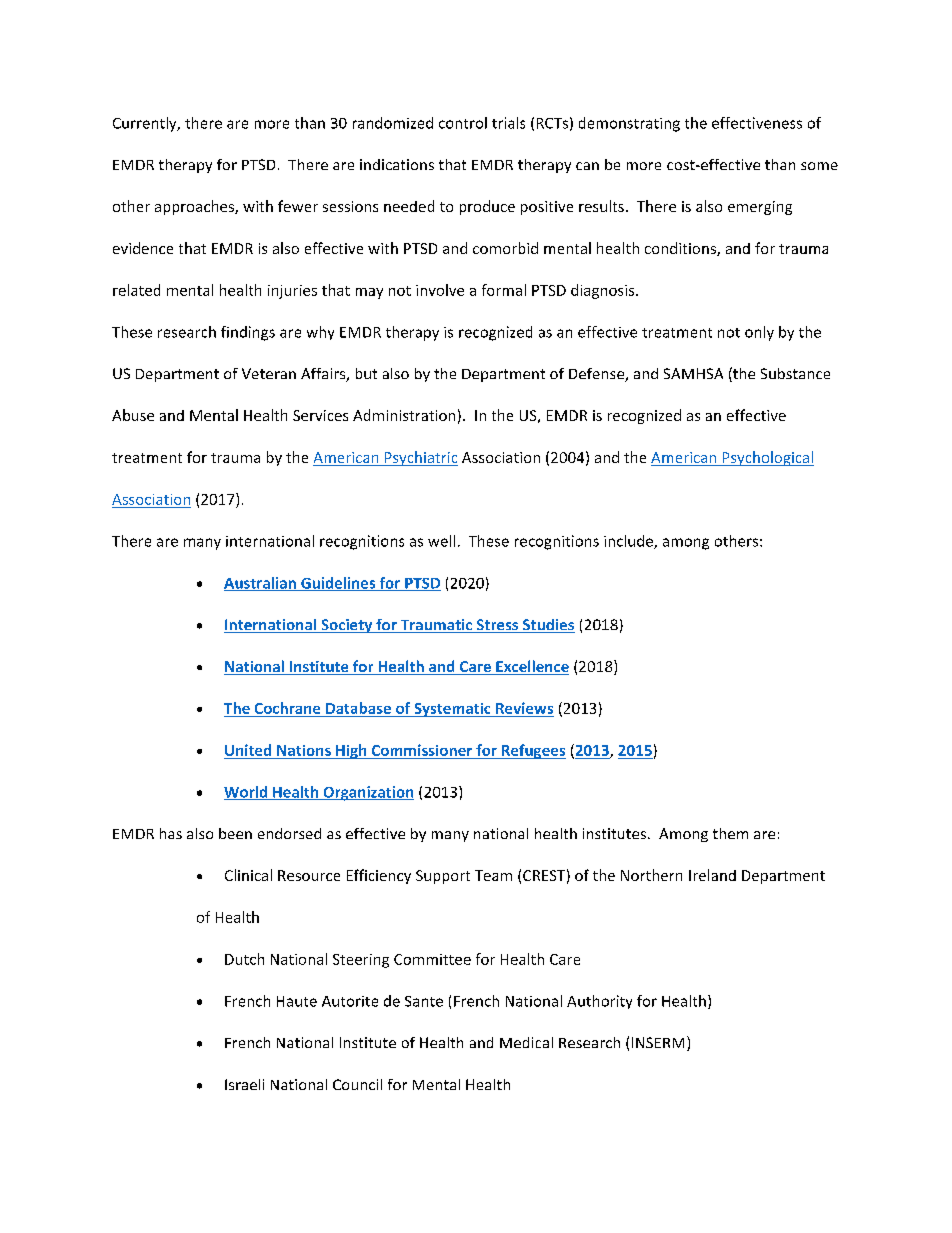 This page has width=952, height=1233. What do you see at coordinates (760, 208) in the page?
I see `emerging` at bounding box center [760, 208].
